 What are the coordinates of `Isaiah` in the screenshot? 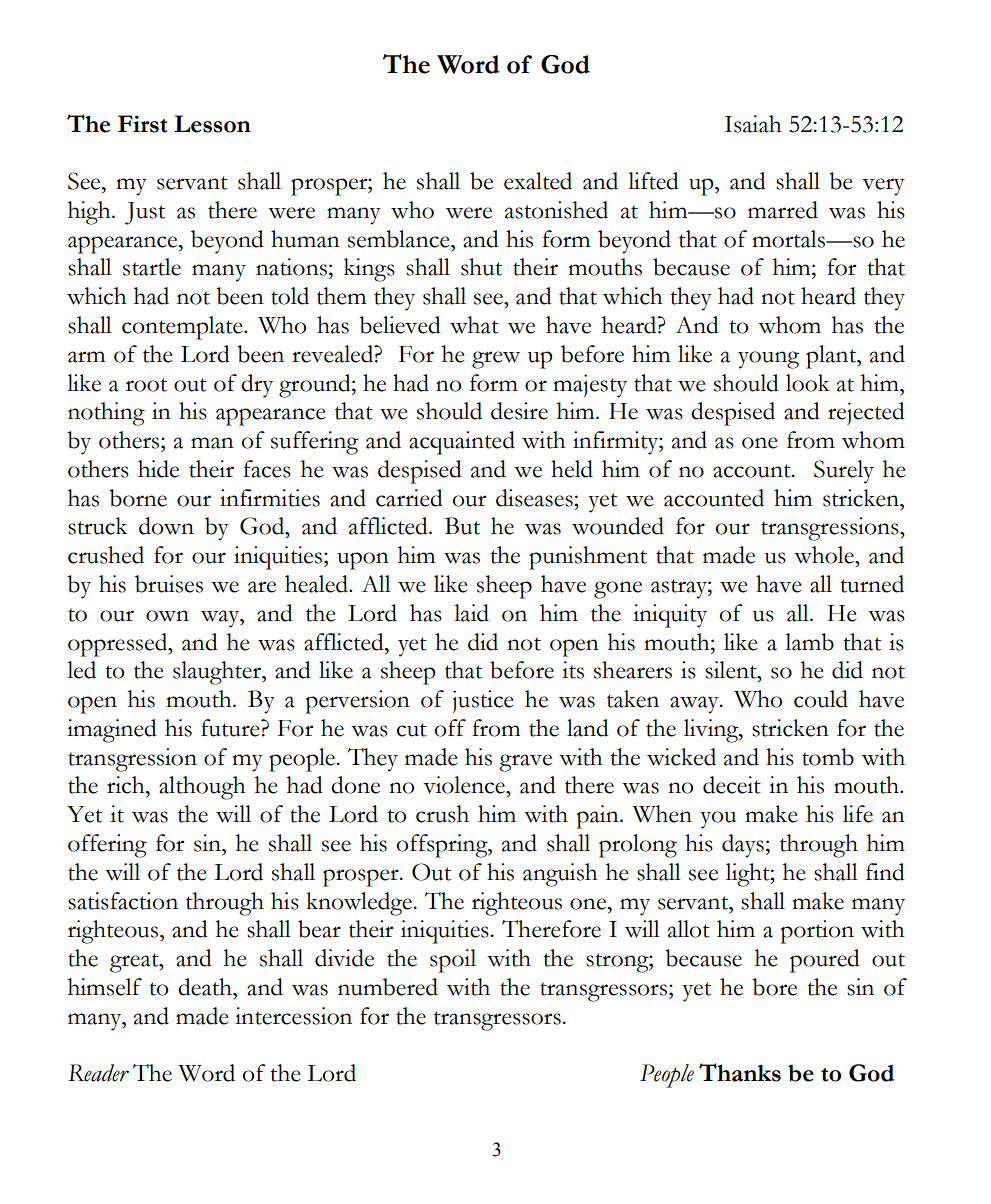 It's located at (752, 124).
